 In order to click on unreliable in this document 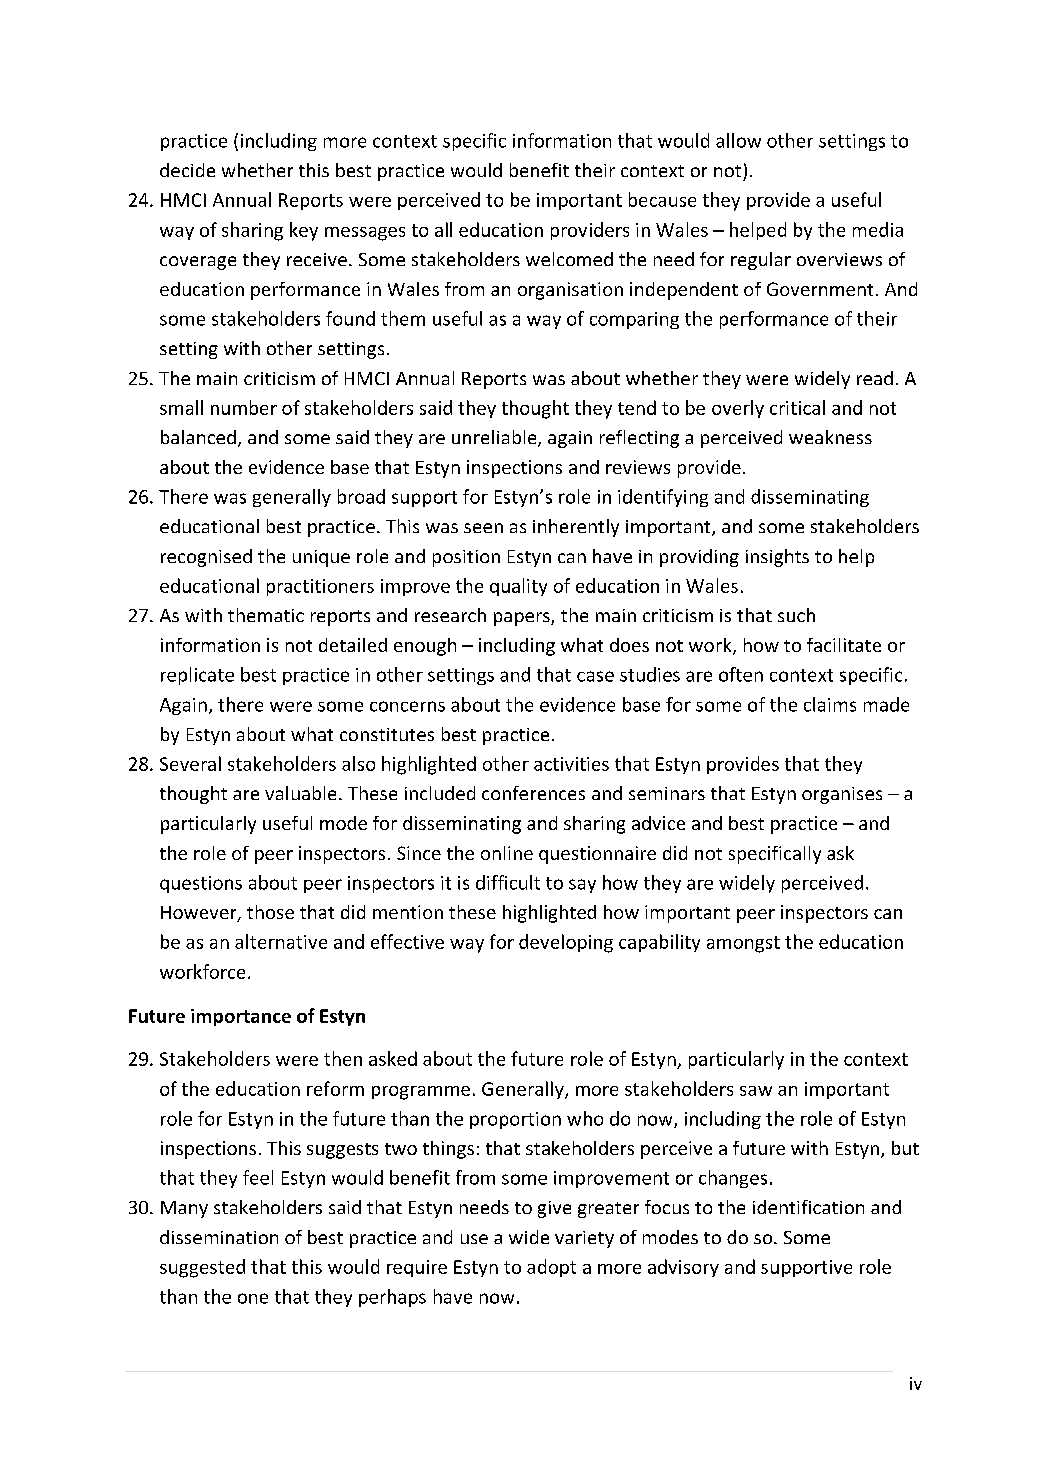, I will do `click(495, 438)`.
